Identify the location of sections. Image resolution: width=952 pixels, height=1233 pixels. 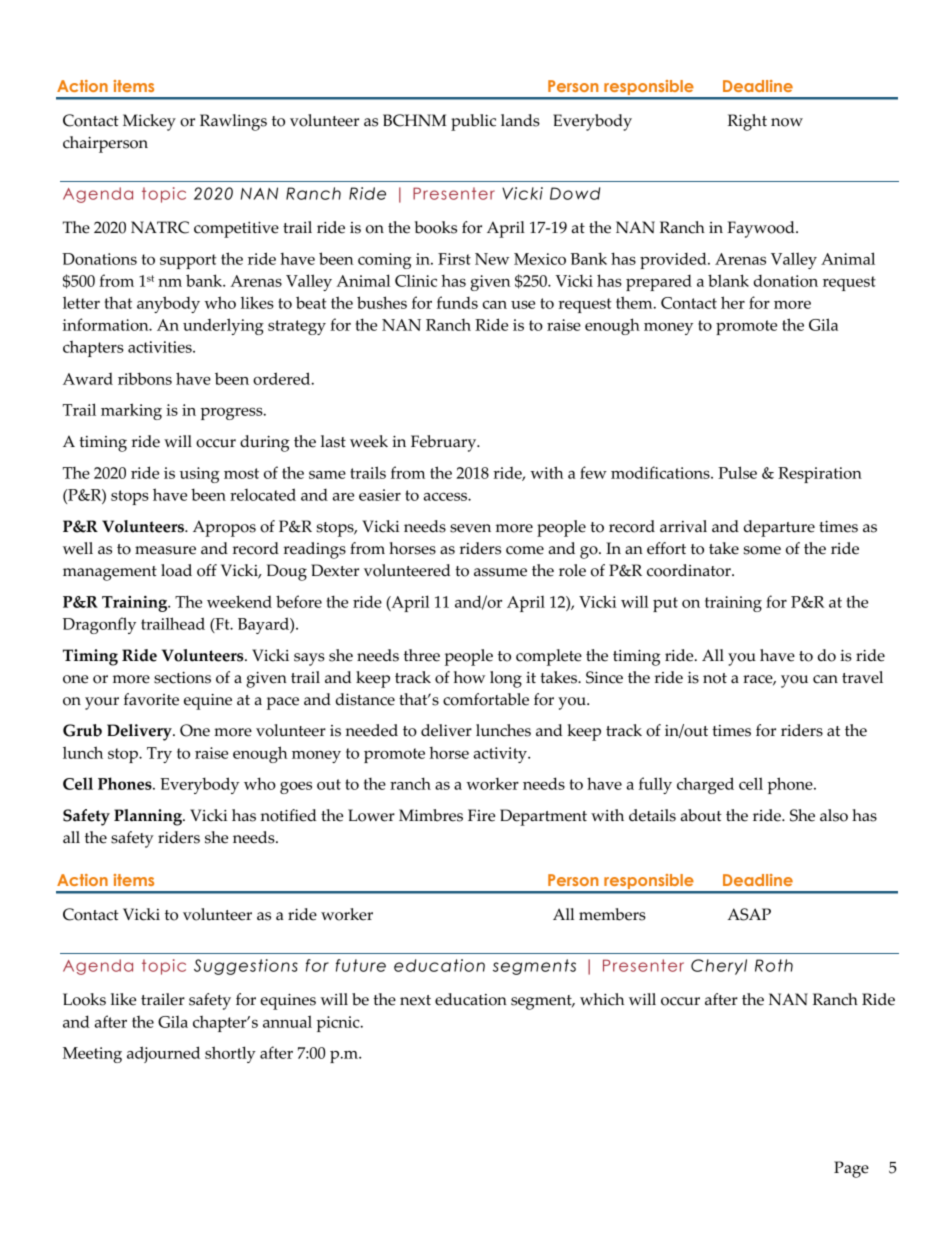
(182, 678).
